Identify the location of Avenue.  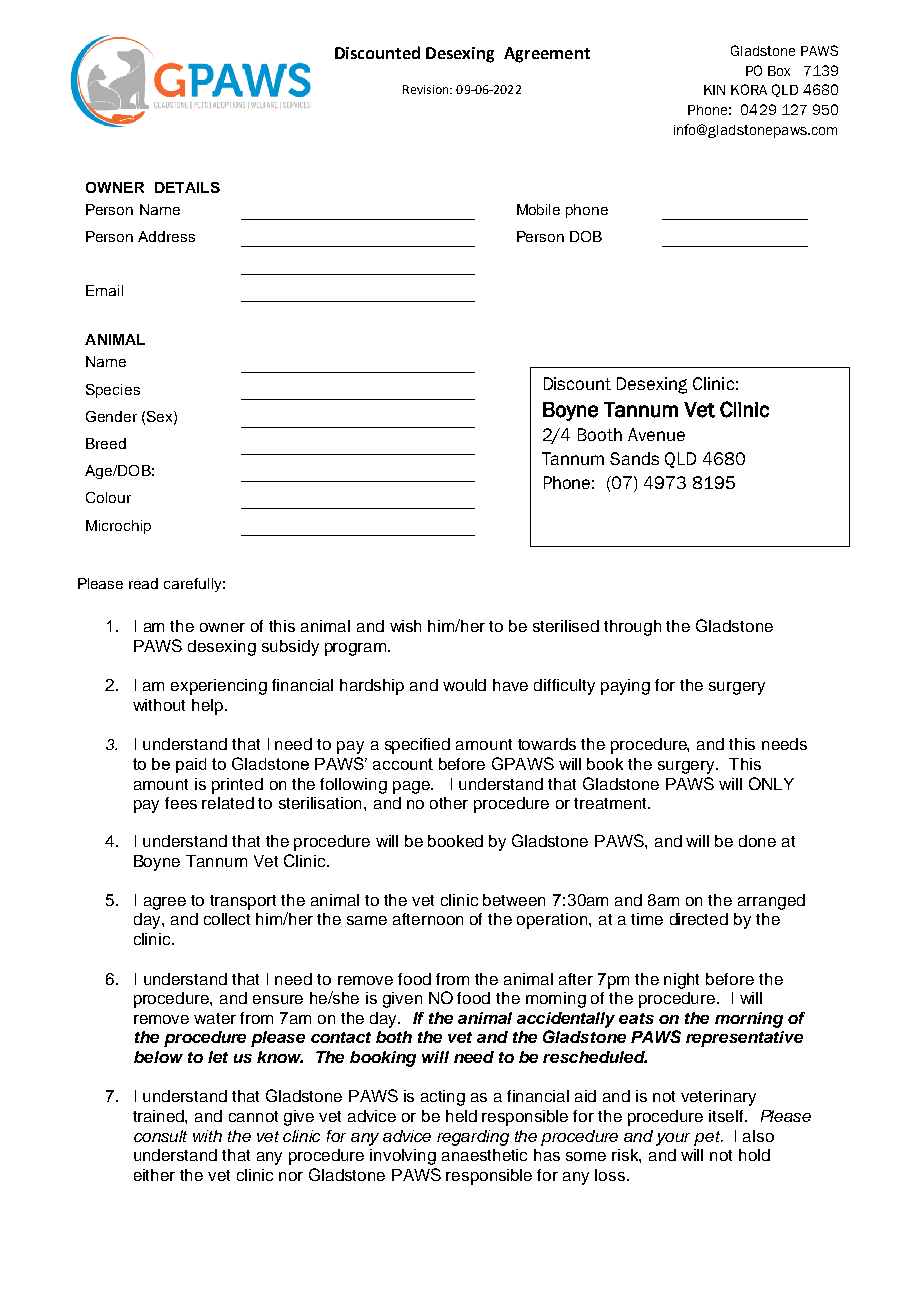
(656, 434).
